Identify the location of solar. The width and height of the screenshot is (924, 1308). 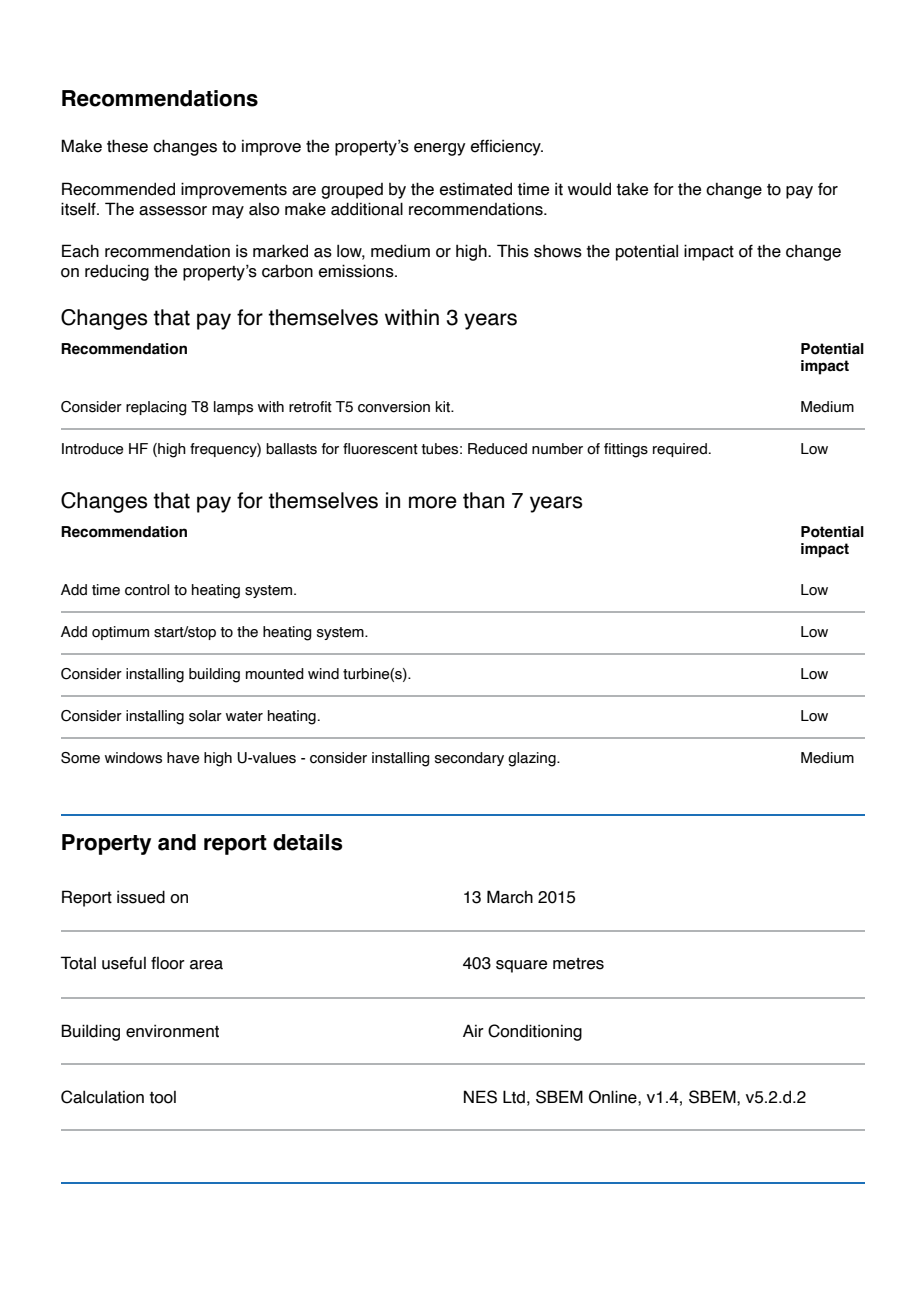
(205, 716).
